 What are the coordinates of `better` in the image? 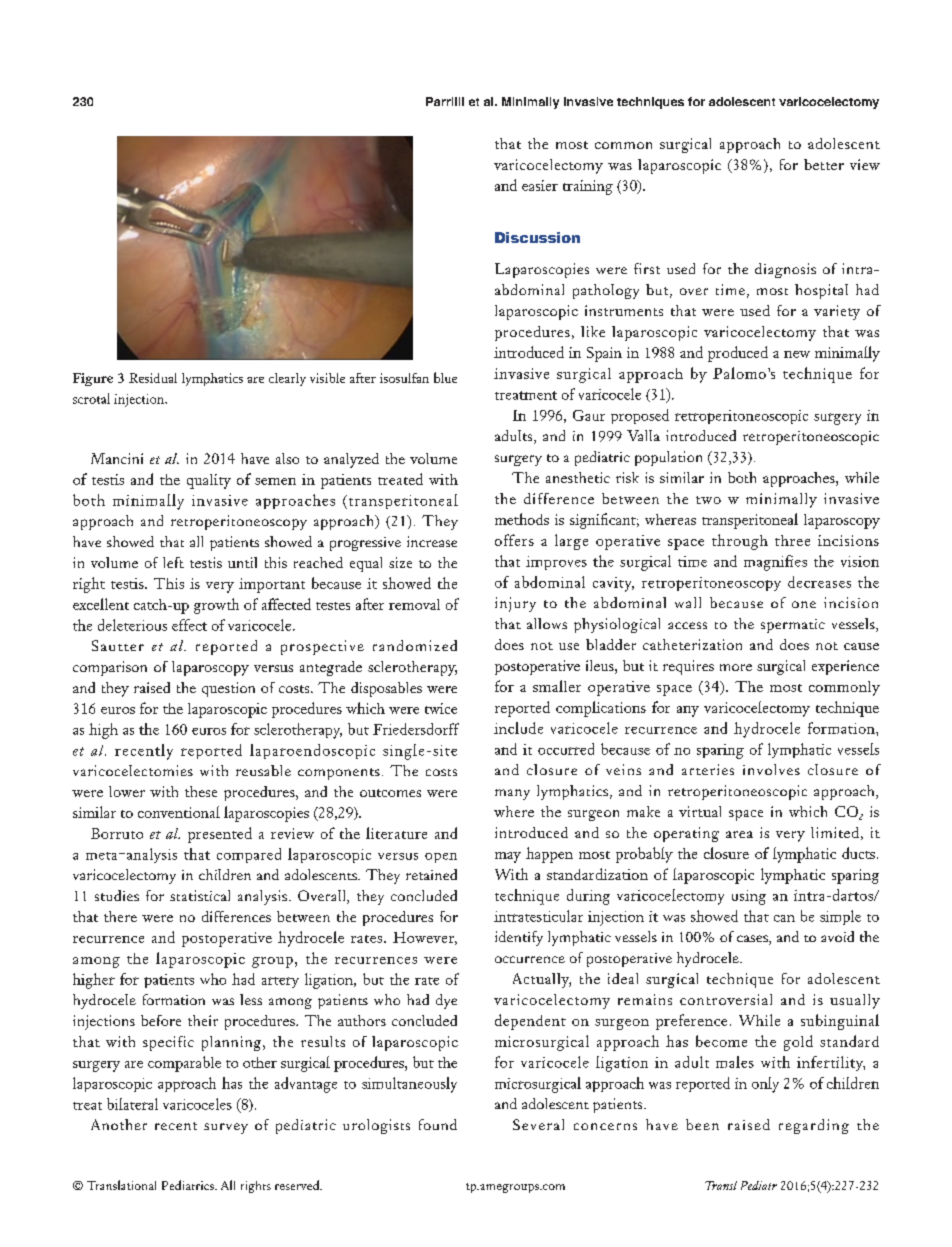 It's located at (824, 164).
